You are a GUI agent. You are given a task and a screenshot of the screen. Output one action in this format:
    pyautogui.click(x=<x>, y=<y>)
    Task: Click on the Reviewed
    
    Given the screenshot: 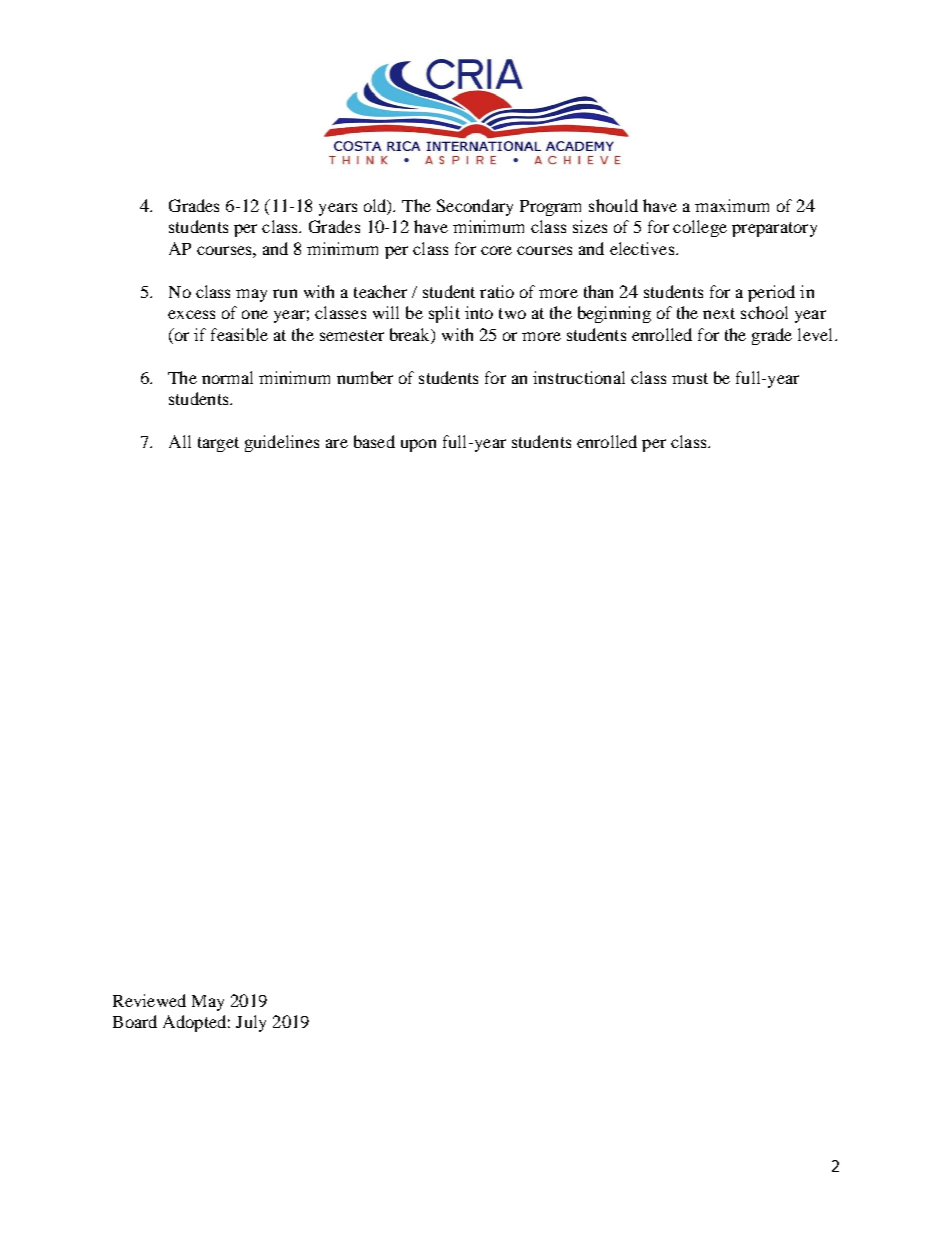 What is the action you would take?
    pyautogui.click(x=149, y=1000)
